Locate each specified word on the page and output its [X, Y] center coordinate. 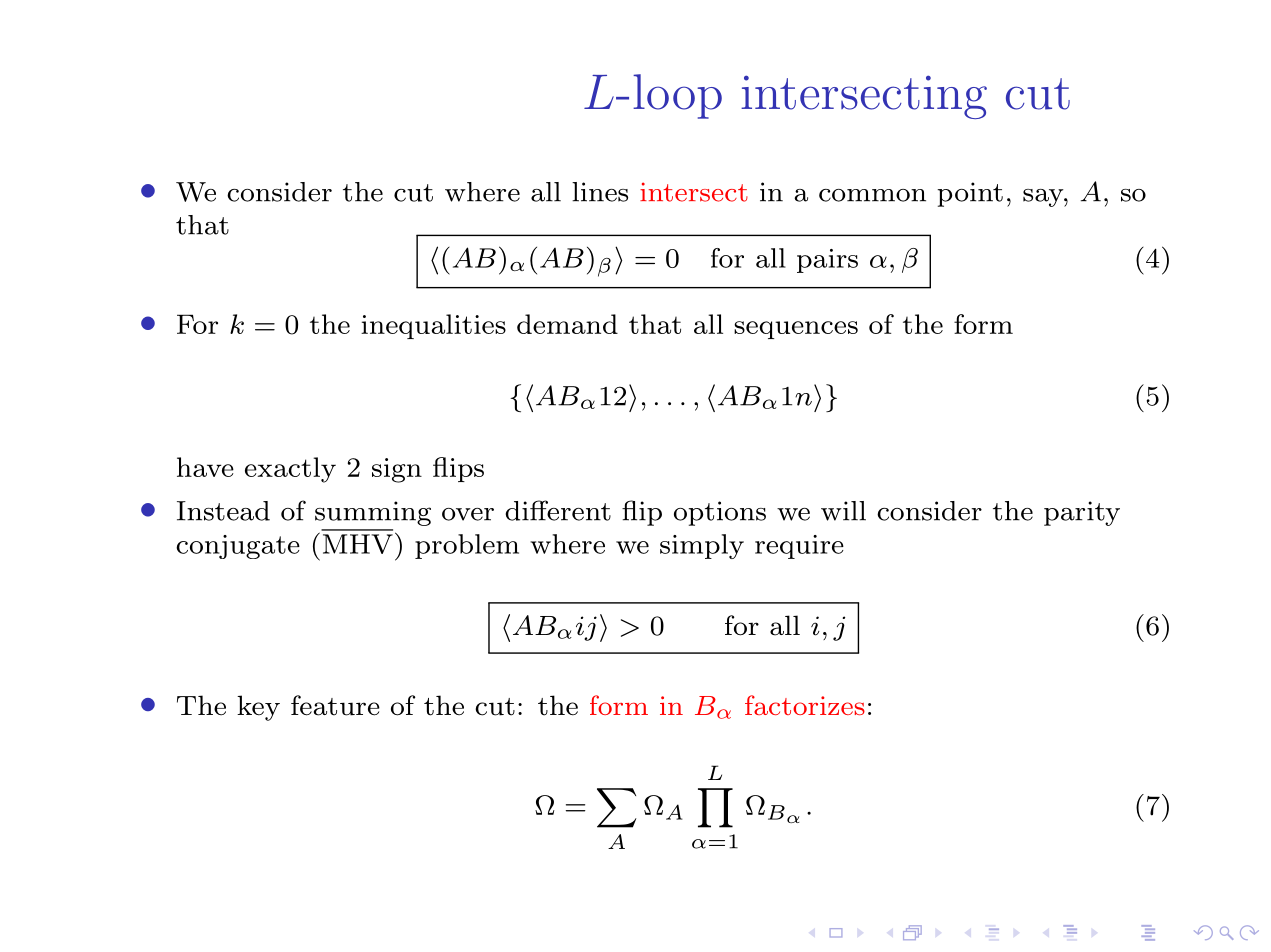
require [799, 547]
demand [567, 324]
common [872, 195]
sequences [796, 330]
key [258, 708]
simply [702, 546]
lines [600, 192]
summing [373, 513]
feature [335, 705]
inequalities [433, 326]
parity [1082, 513]
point [970, 194]
